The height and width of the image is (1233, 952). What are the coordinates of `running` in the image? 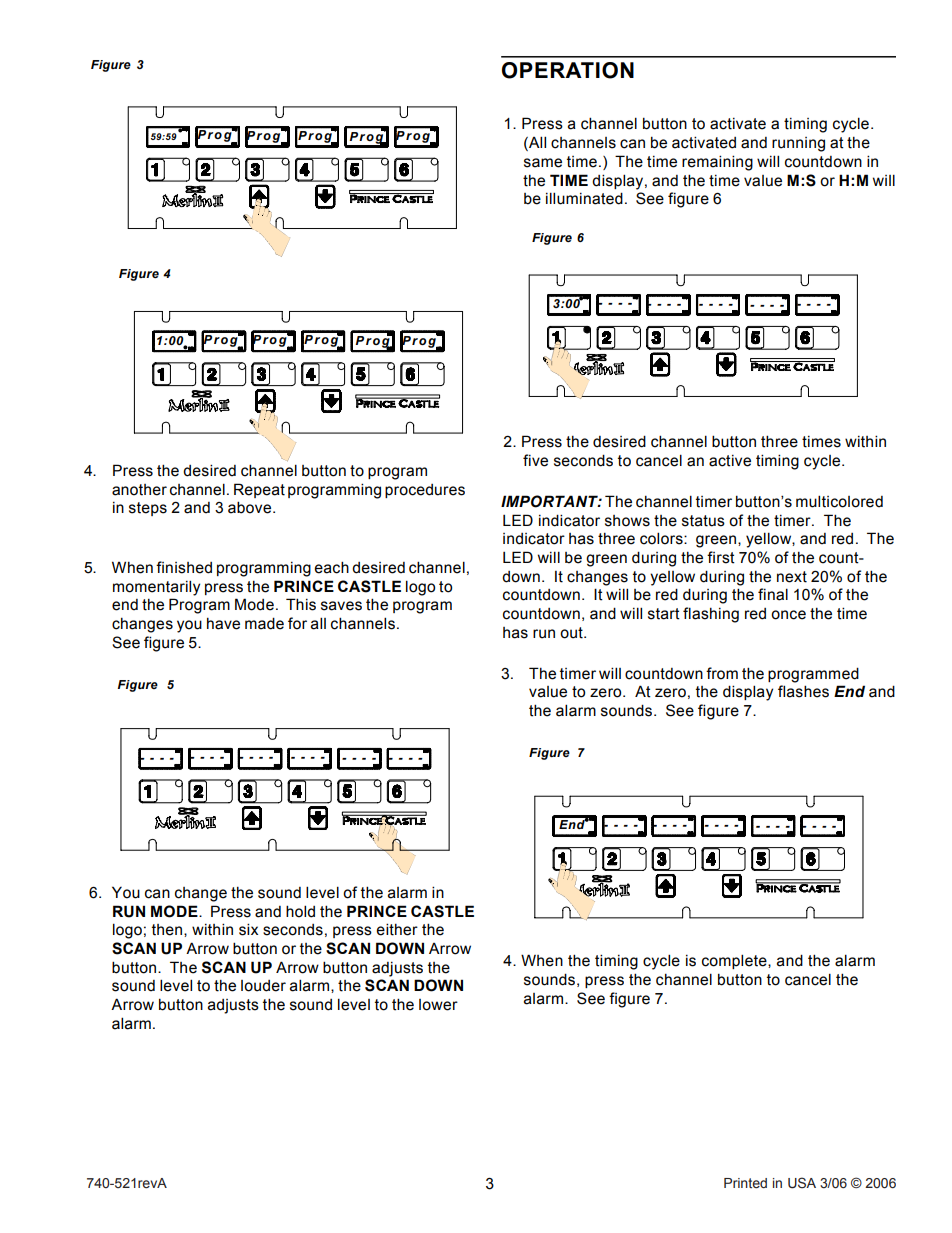 It's located at (798, 144).
